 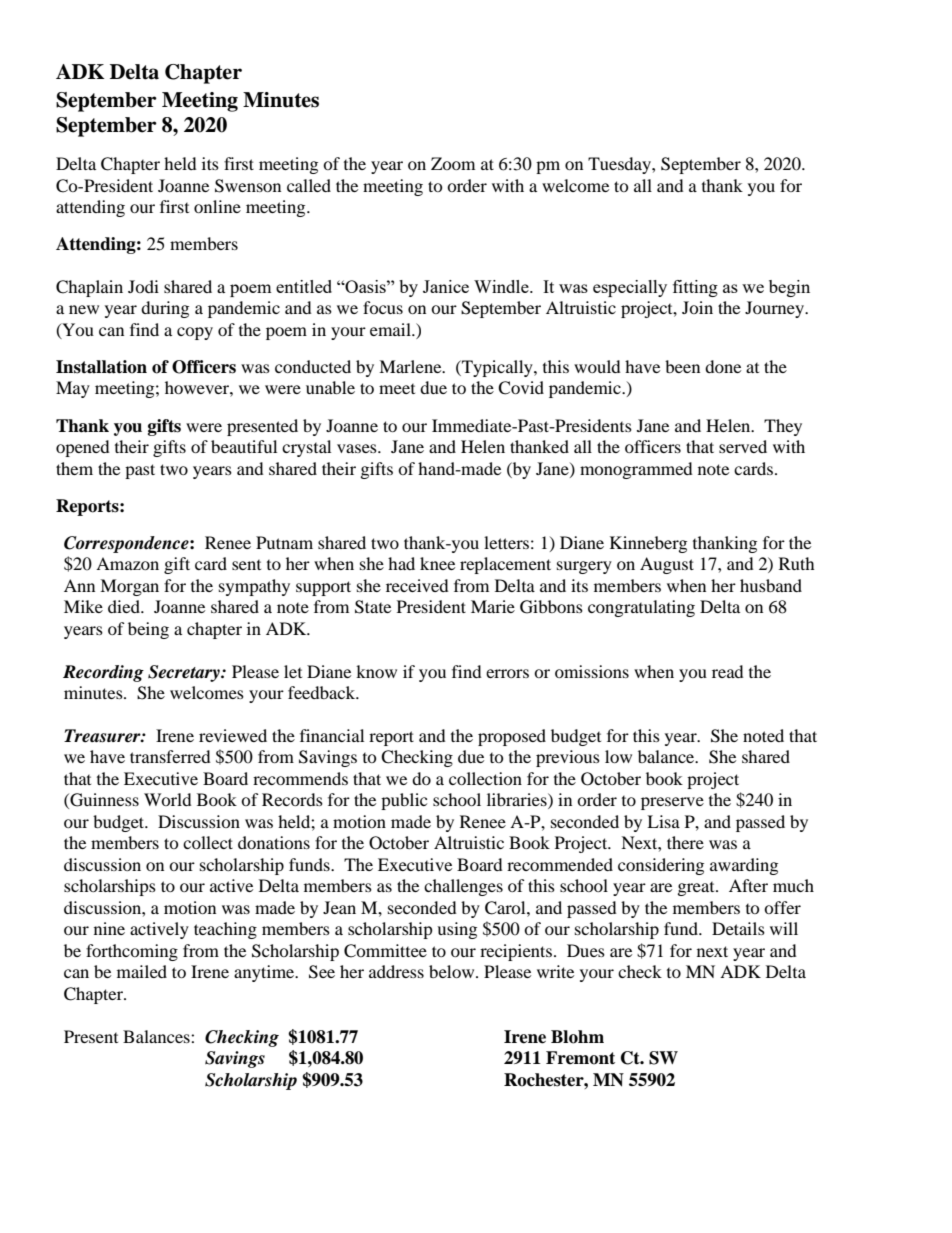 What do you see at coordinates (142, 971) in the image?
I see `mailed` at bounding box center [142, 971].
